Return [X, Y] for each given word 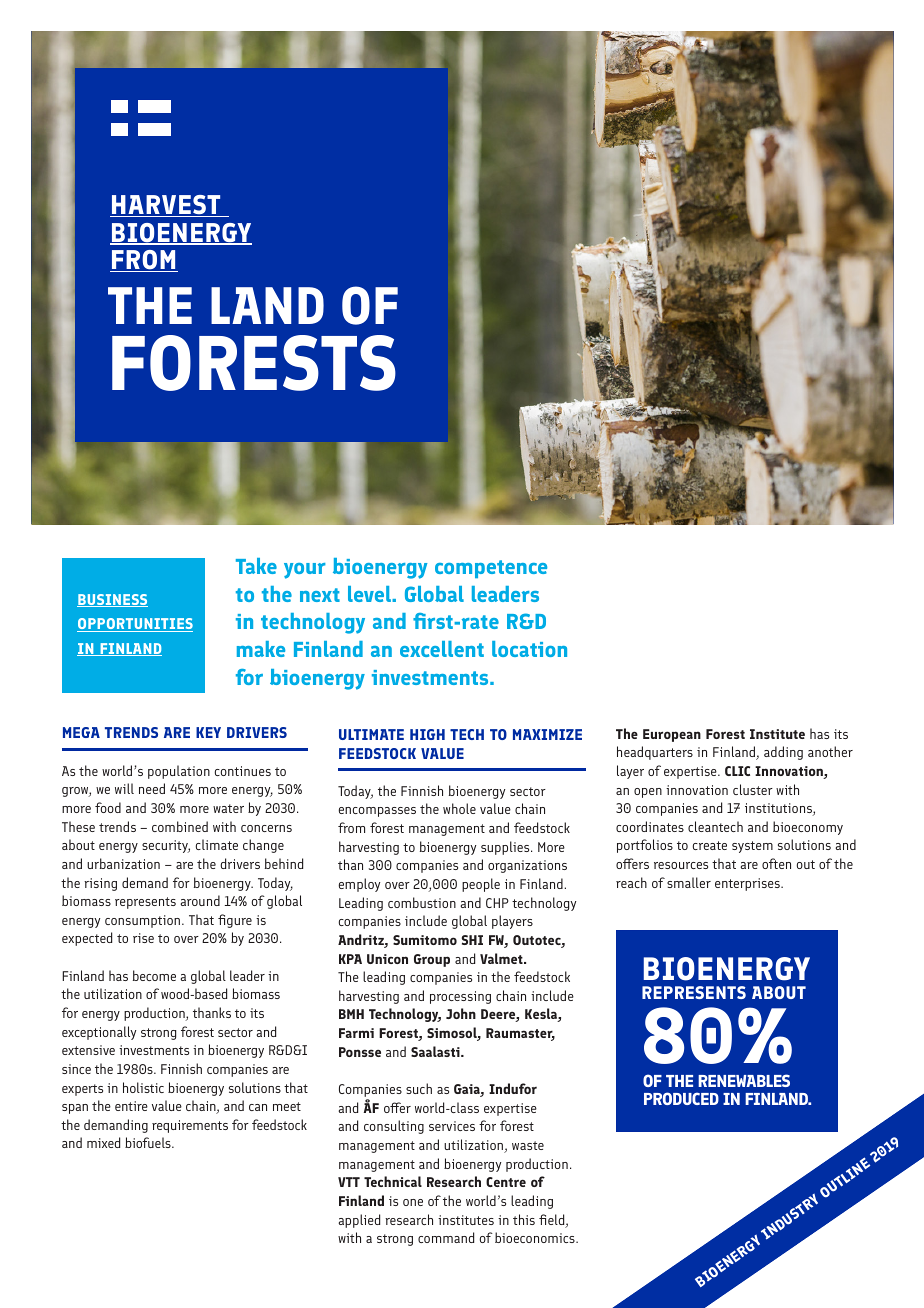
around [200, 900]
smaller [689, 882]
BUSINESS [112, 600]
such [419, 1088]
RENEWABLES [744, 1080]
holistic [143, 1087]
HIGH [427, 734]
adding [783, 753]
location [529, 649]
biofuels [149, 1142]
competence [491, 569]
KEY [208, 732]
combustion [422, 902]
